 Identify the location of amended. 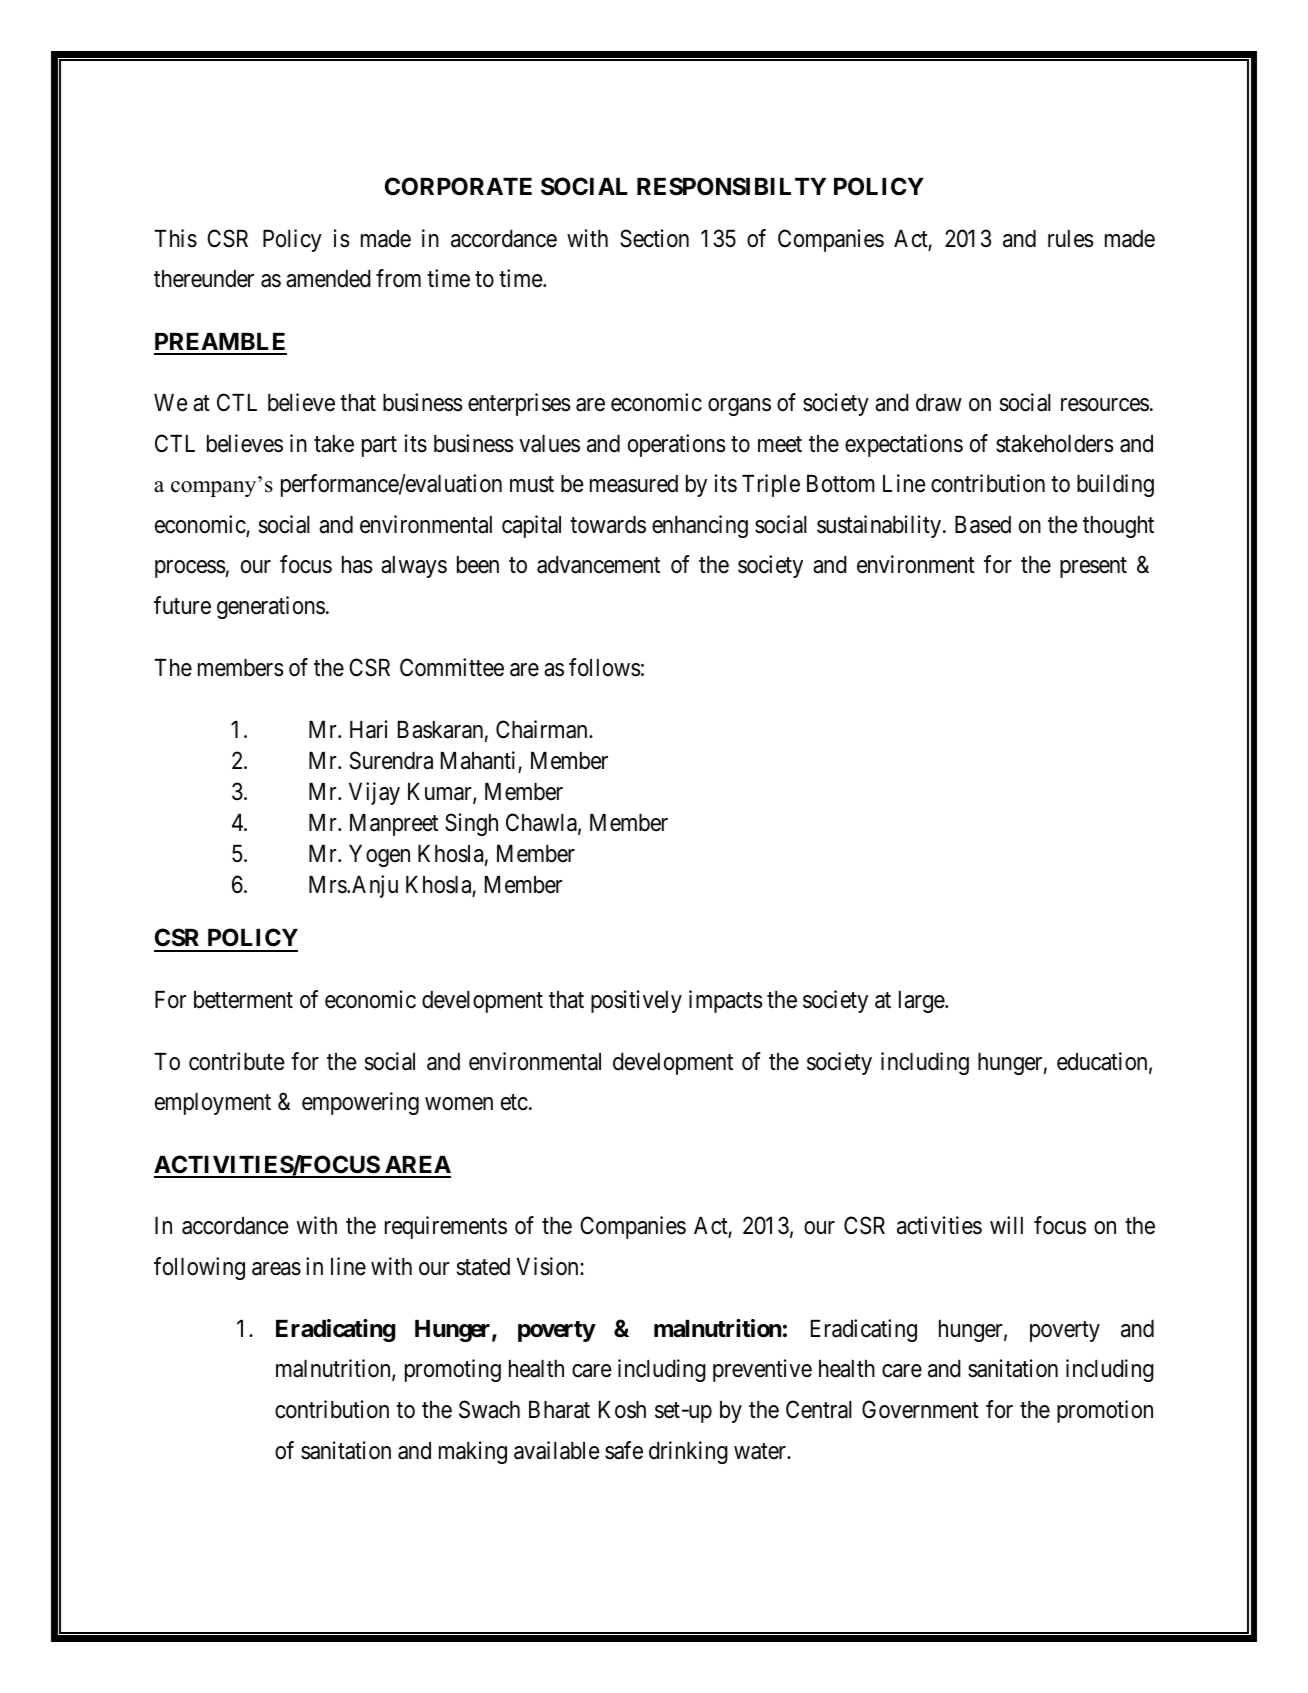
(328, 279).
